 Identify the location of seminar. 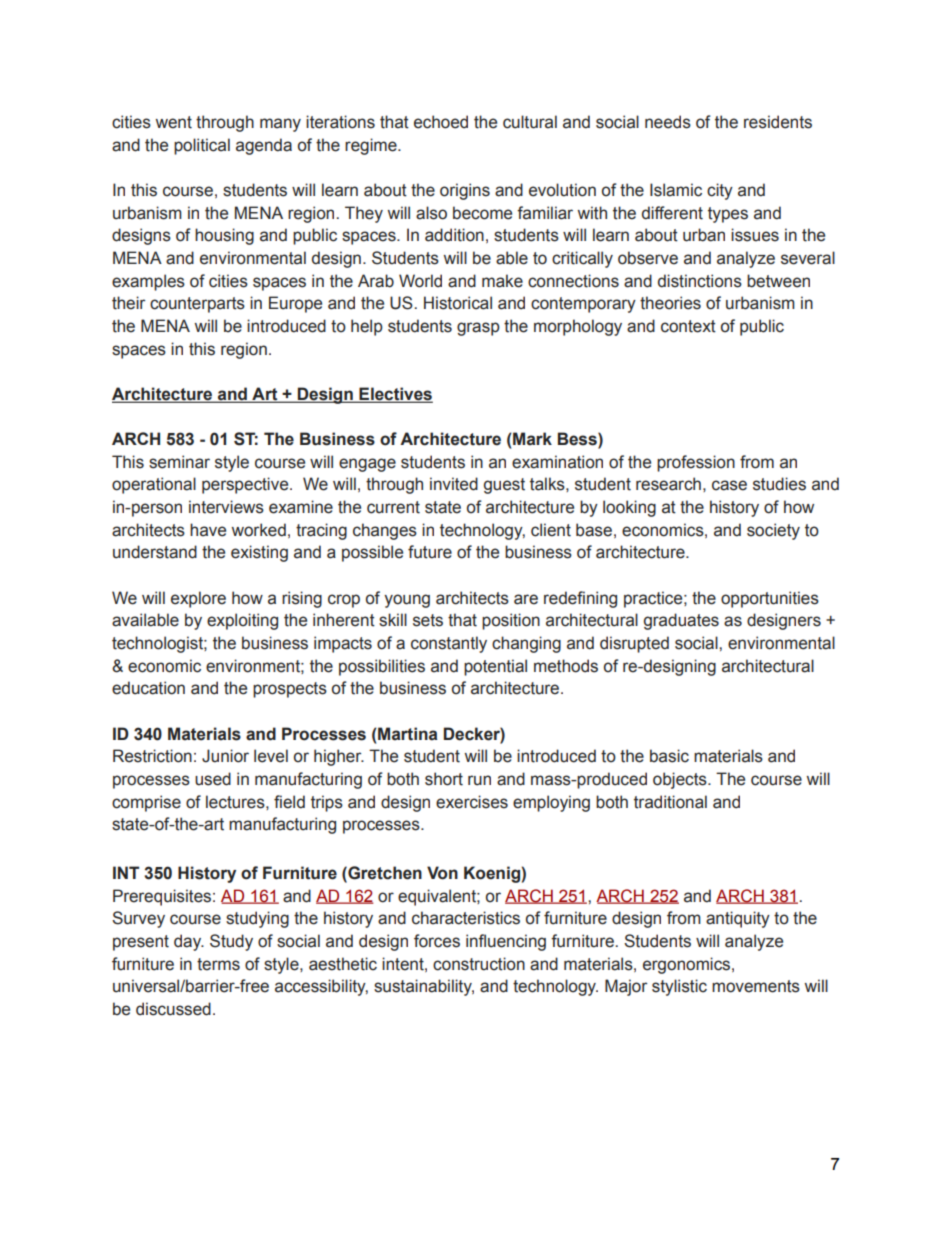
(179, 462).
